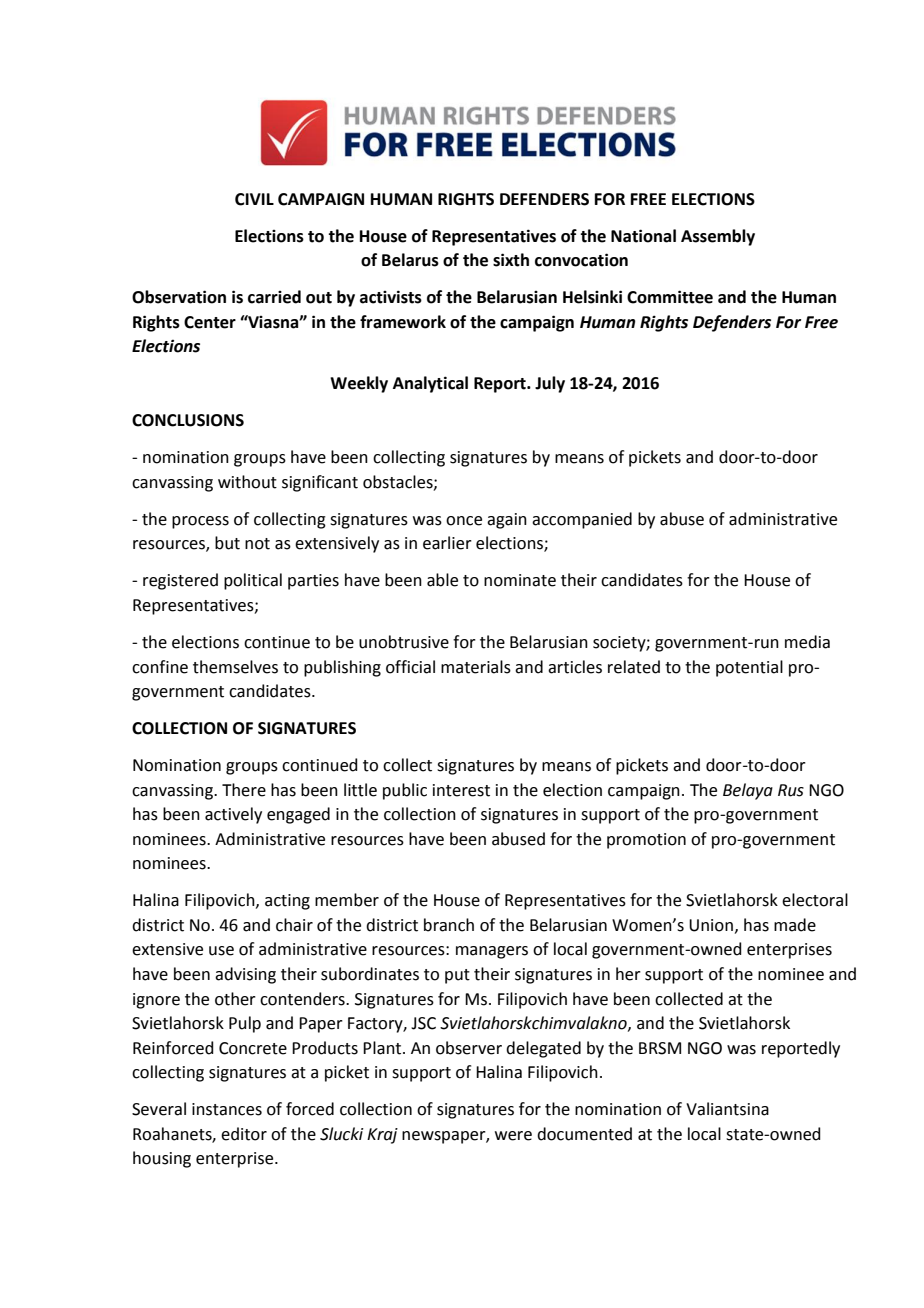 Image resolution: width=924 pixels, height=1308 pixels. Describe the element at coordinates (749, 668) in the page. I see `potential` at that location.
